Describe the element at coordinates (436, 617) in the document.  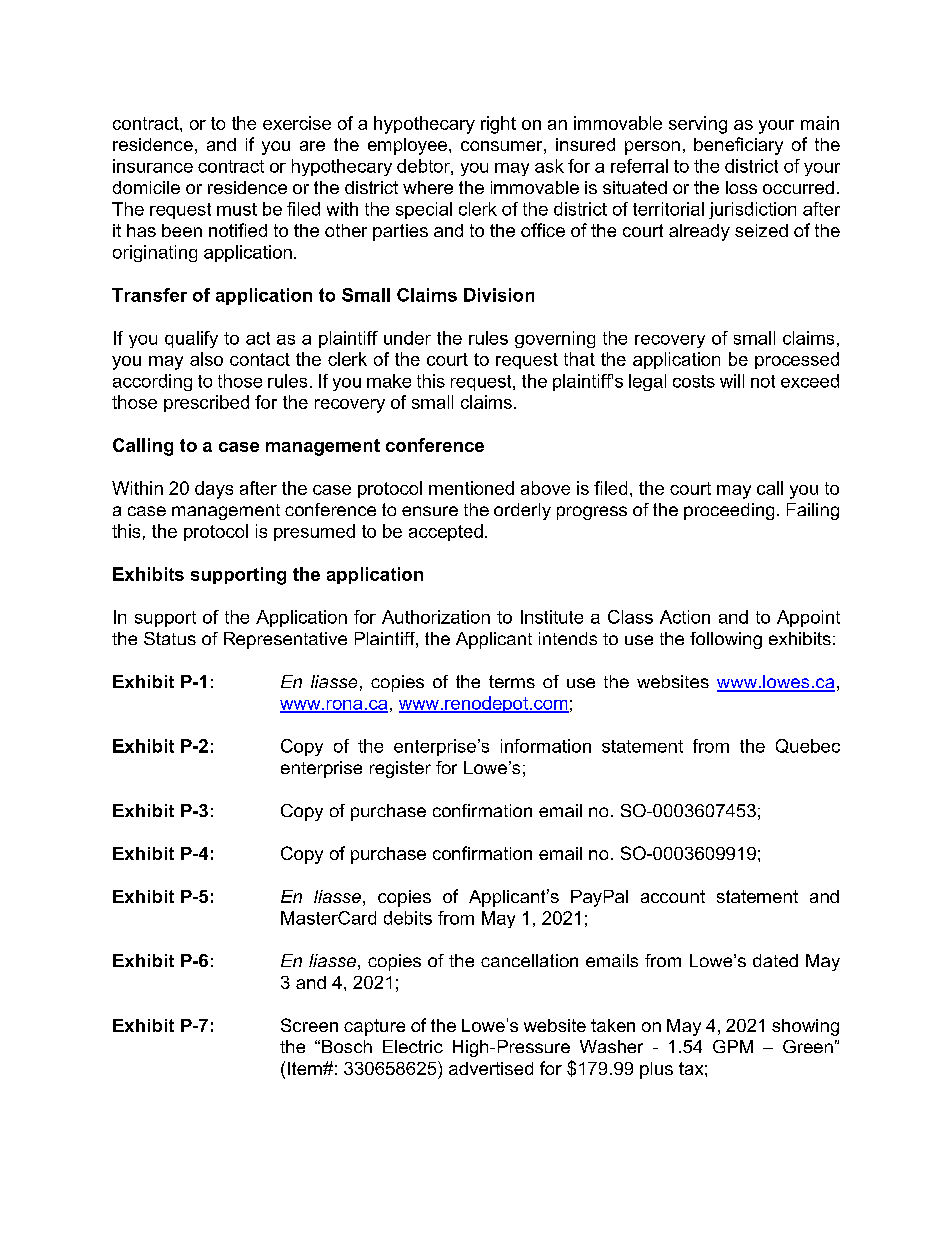
I see `Authorization` at that location.
